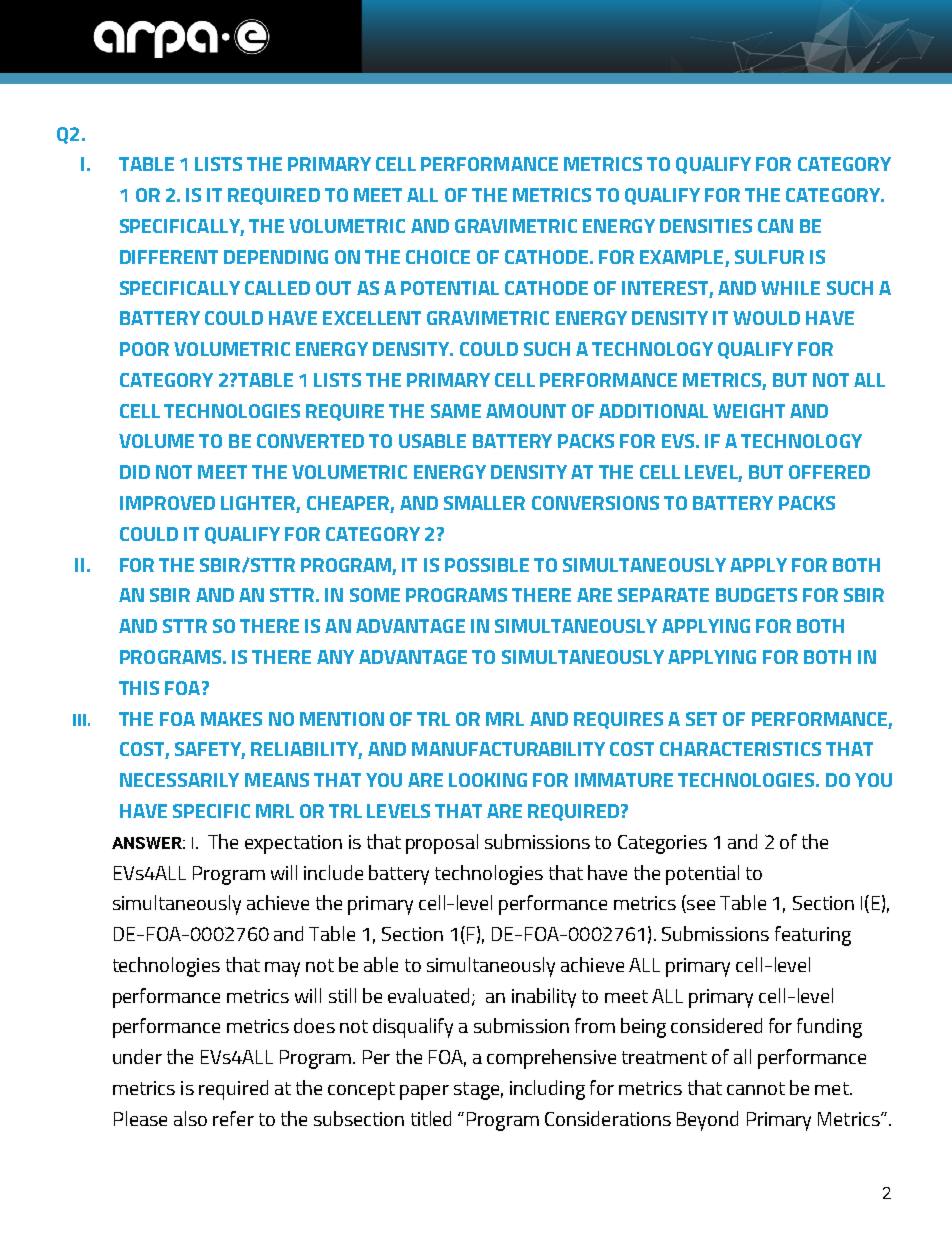 Image resolution: width=952 pixels, height=1233 pixels. What do you see at coordinates (756, 595) in the page?
I see `BUDGETS` at bounding box center [756, 595].
